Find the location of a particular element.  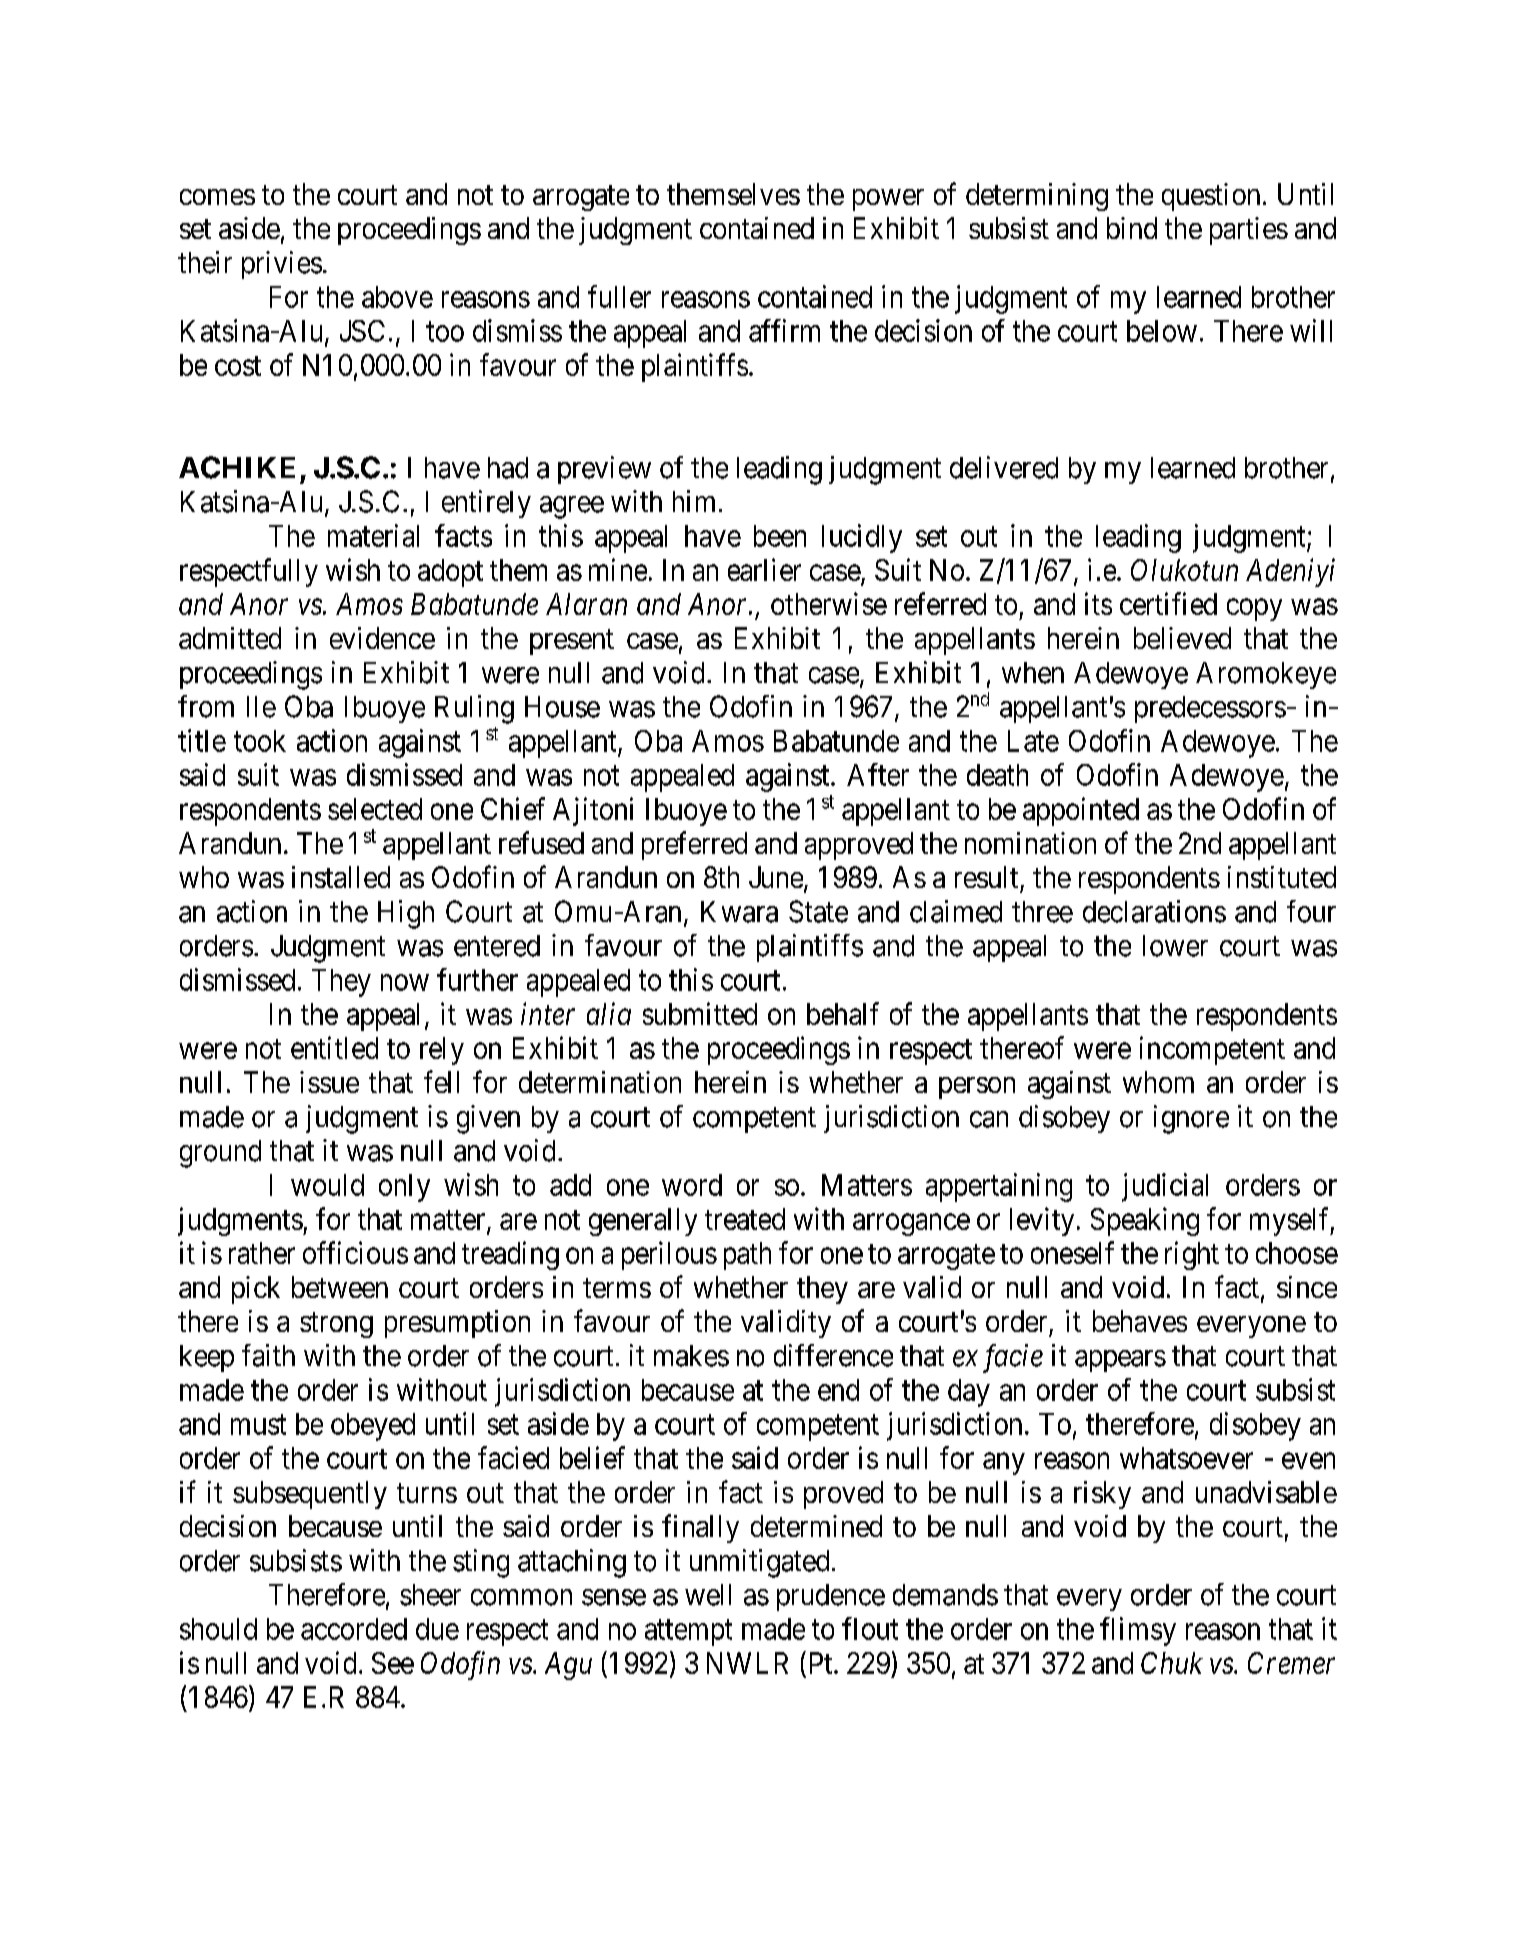

High is located at coordinates (406, 914).
